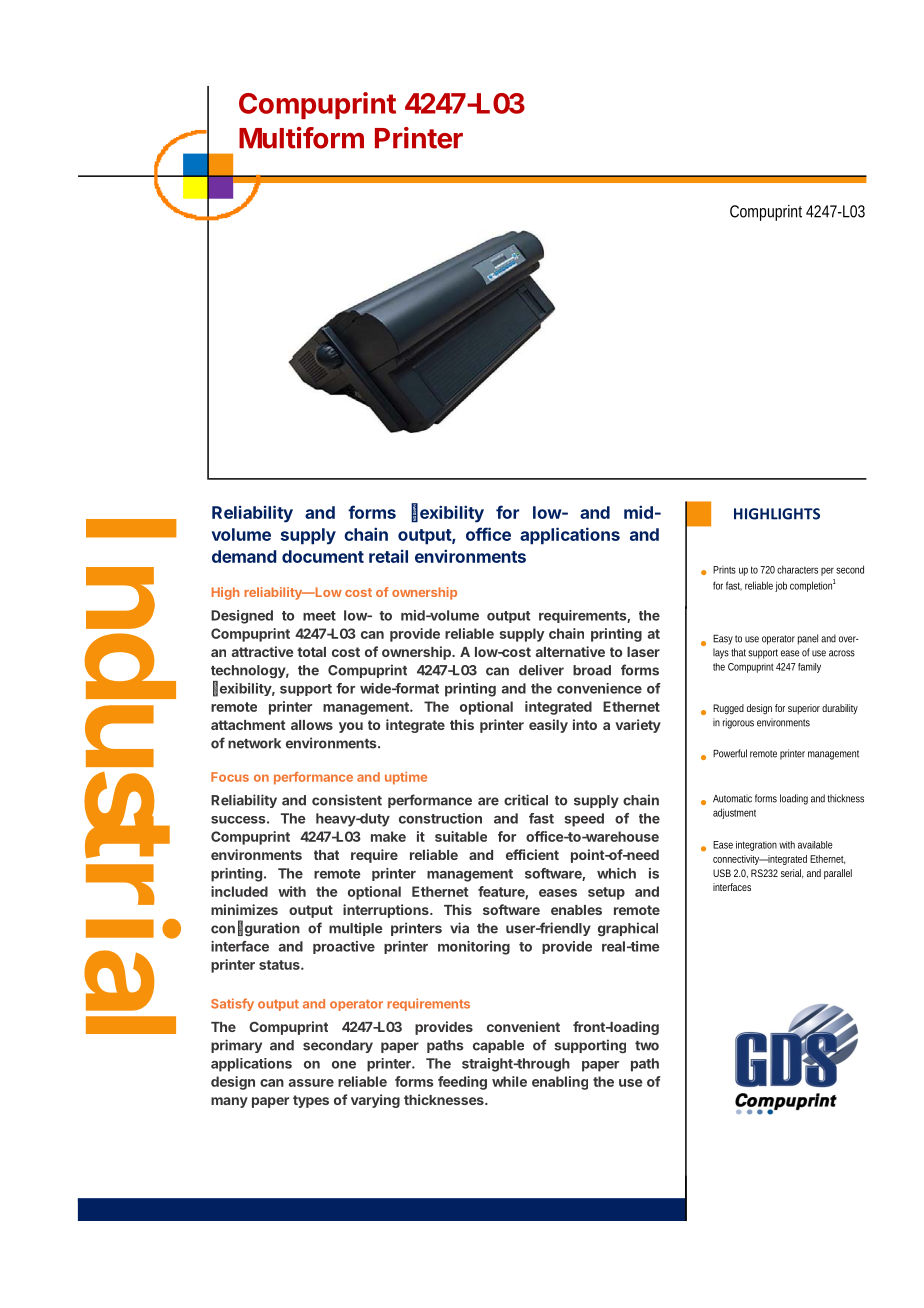 The height and width of the screenshot is (1308, 924). Describe the element at coordinates (560, 1083) in the screenshot. I see `enabling` at that location.
